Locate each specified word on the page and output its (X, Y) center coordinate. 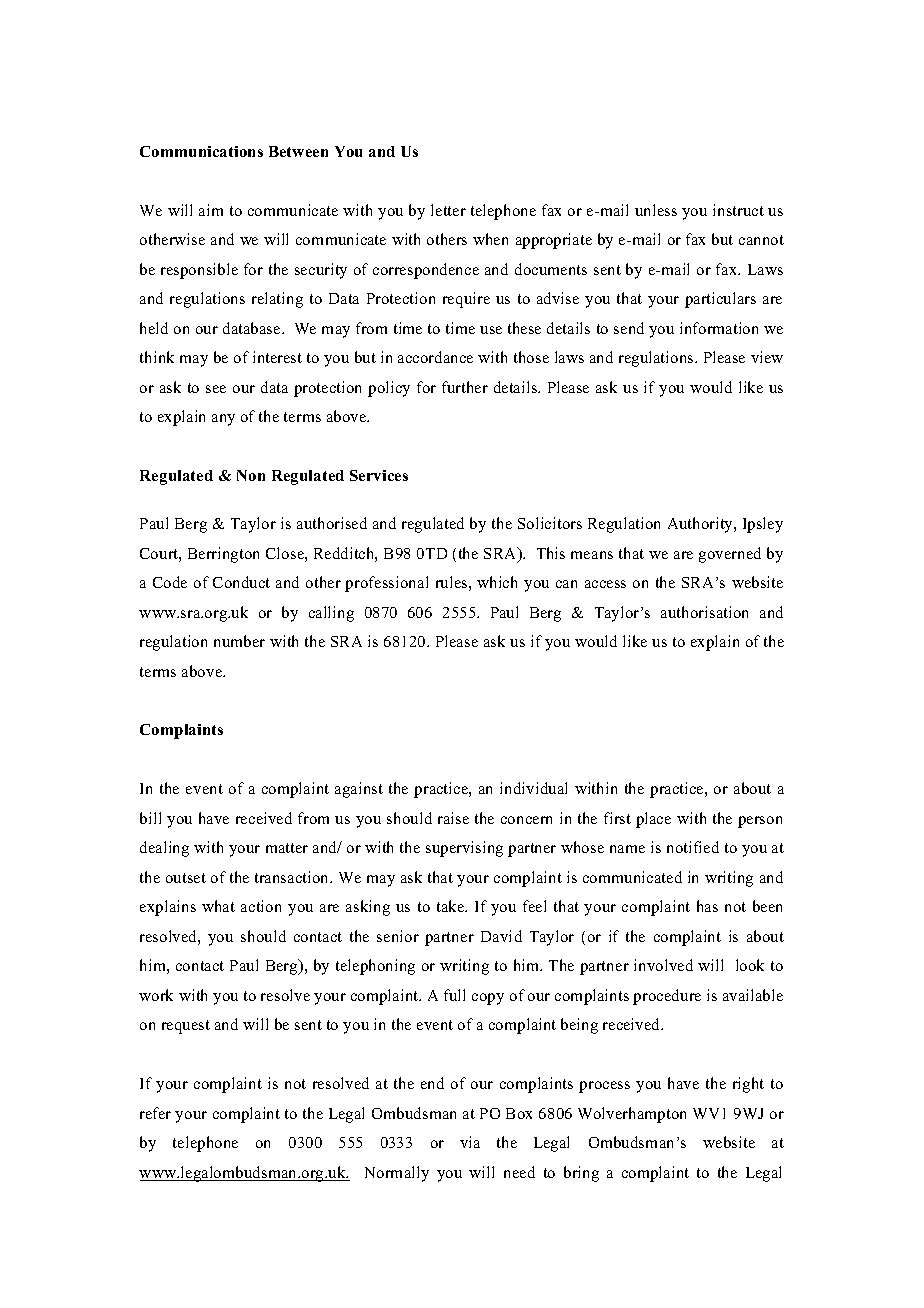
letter (448, 210)
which (497, 582)
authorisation (704, 612)
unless (656, 210)
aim (211, 210)
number (239, 641)
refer (155, 1113)
